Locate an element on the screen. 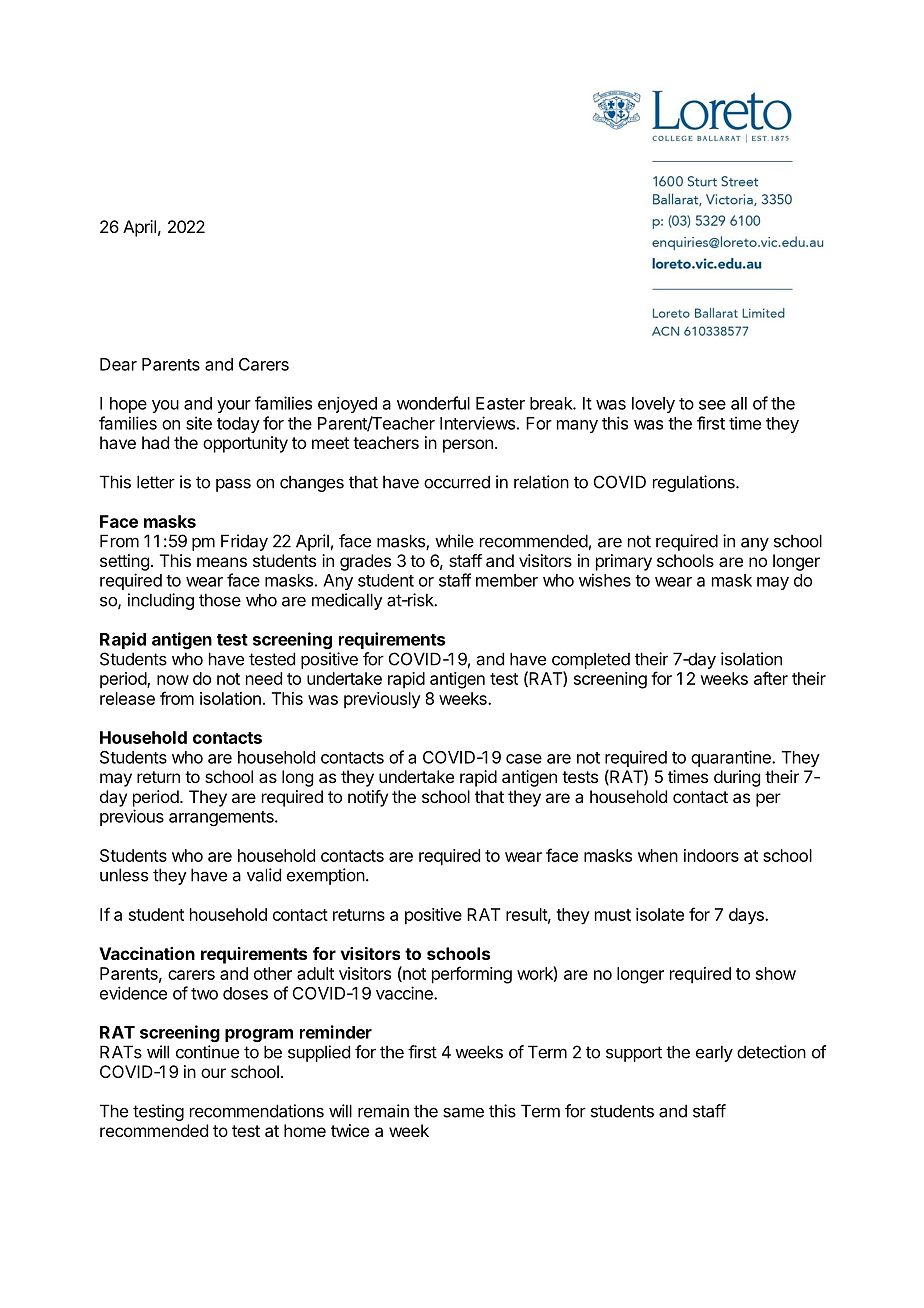  indoors is located at coordinates (711, 855).
